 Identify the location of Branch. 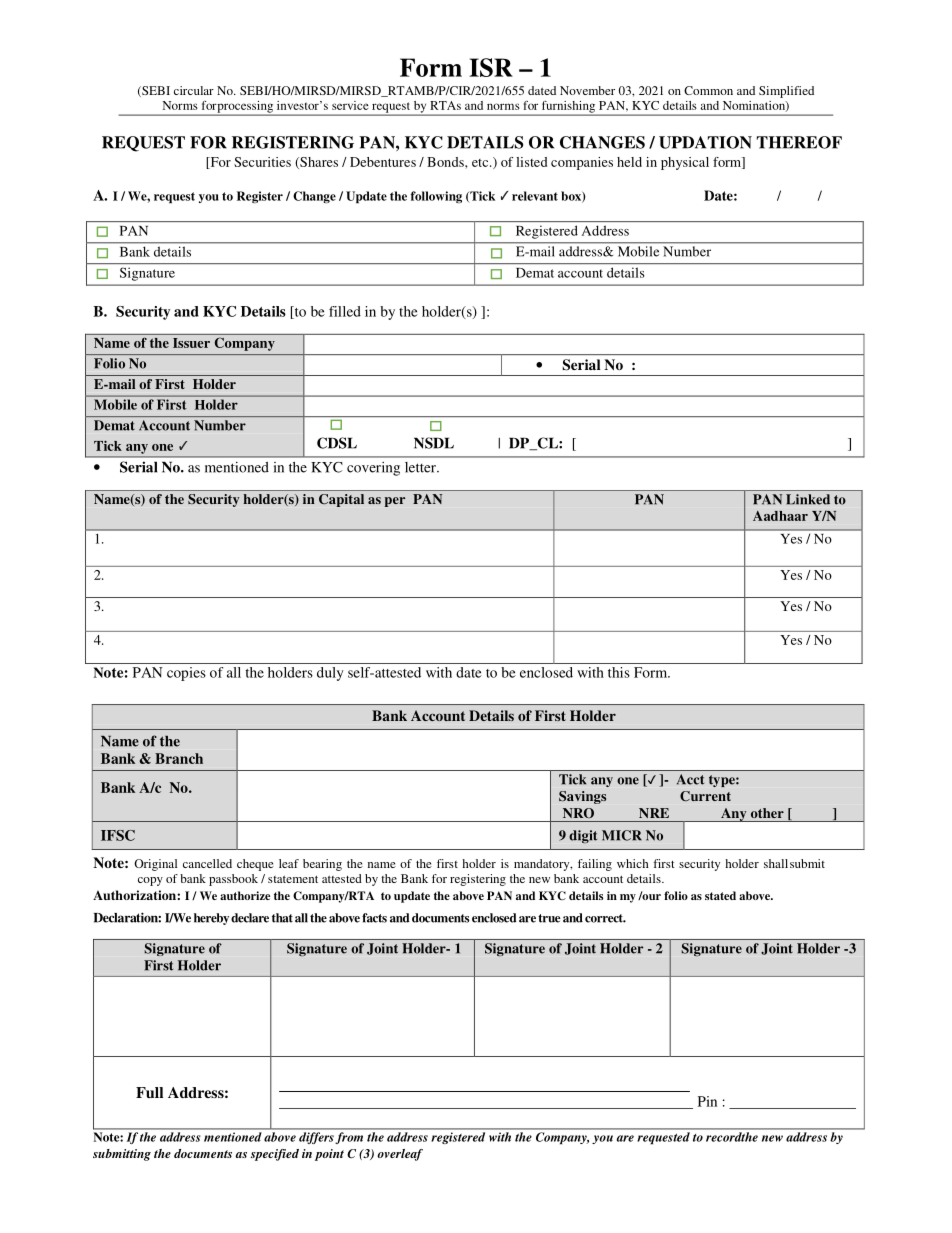
(179, 758).
